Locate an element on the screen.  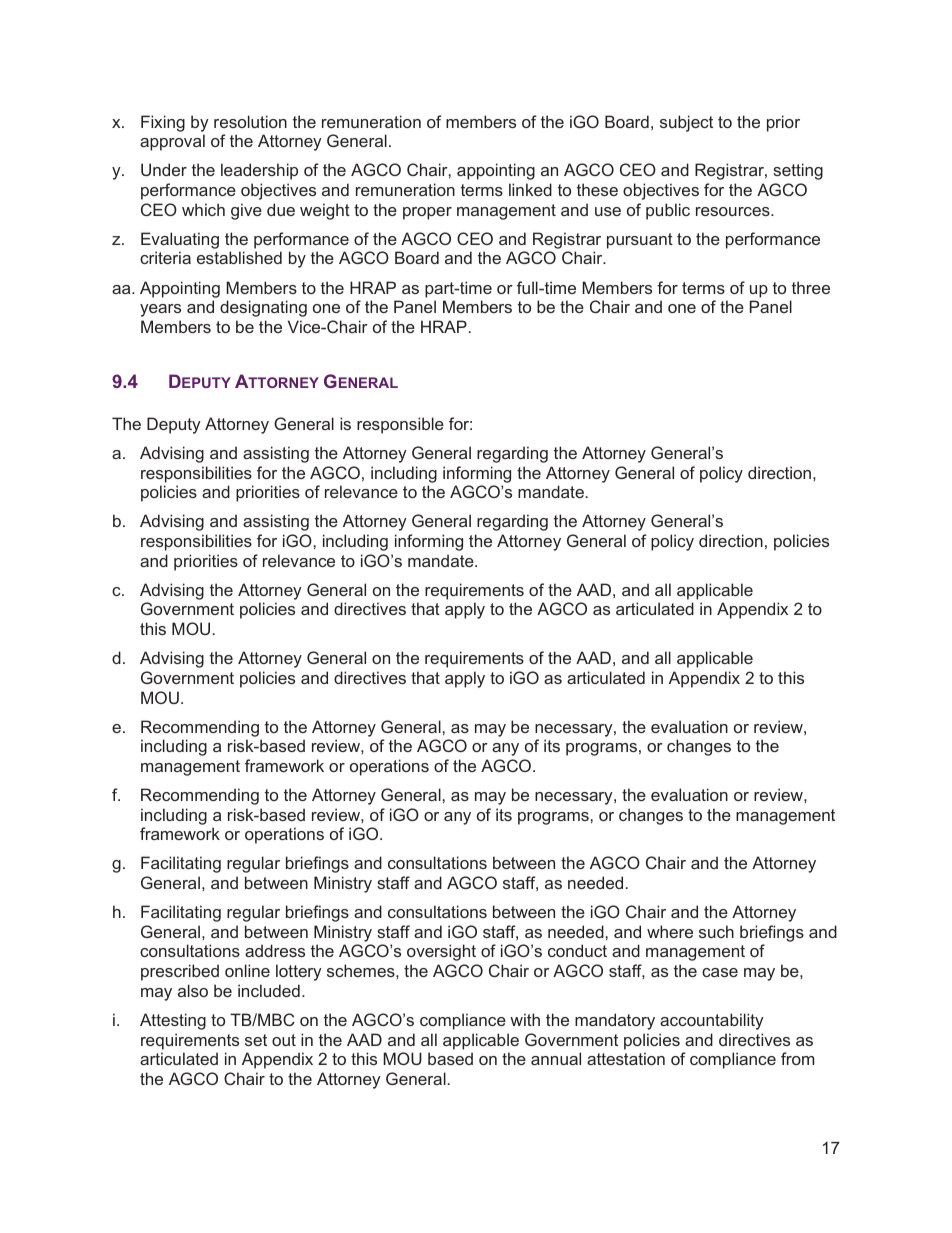
leadership is located at coordinates (259, 171).
